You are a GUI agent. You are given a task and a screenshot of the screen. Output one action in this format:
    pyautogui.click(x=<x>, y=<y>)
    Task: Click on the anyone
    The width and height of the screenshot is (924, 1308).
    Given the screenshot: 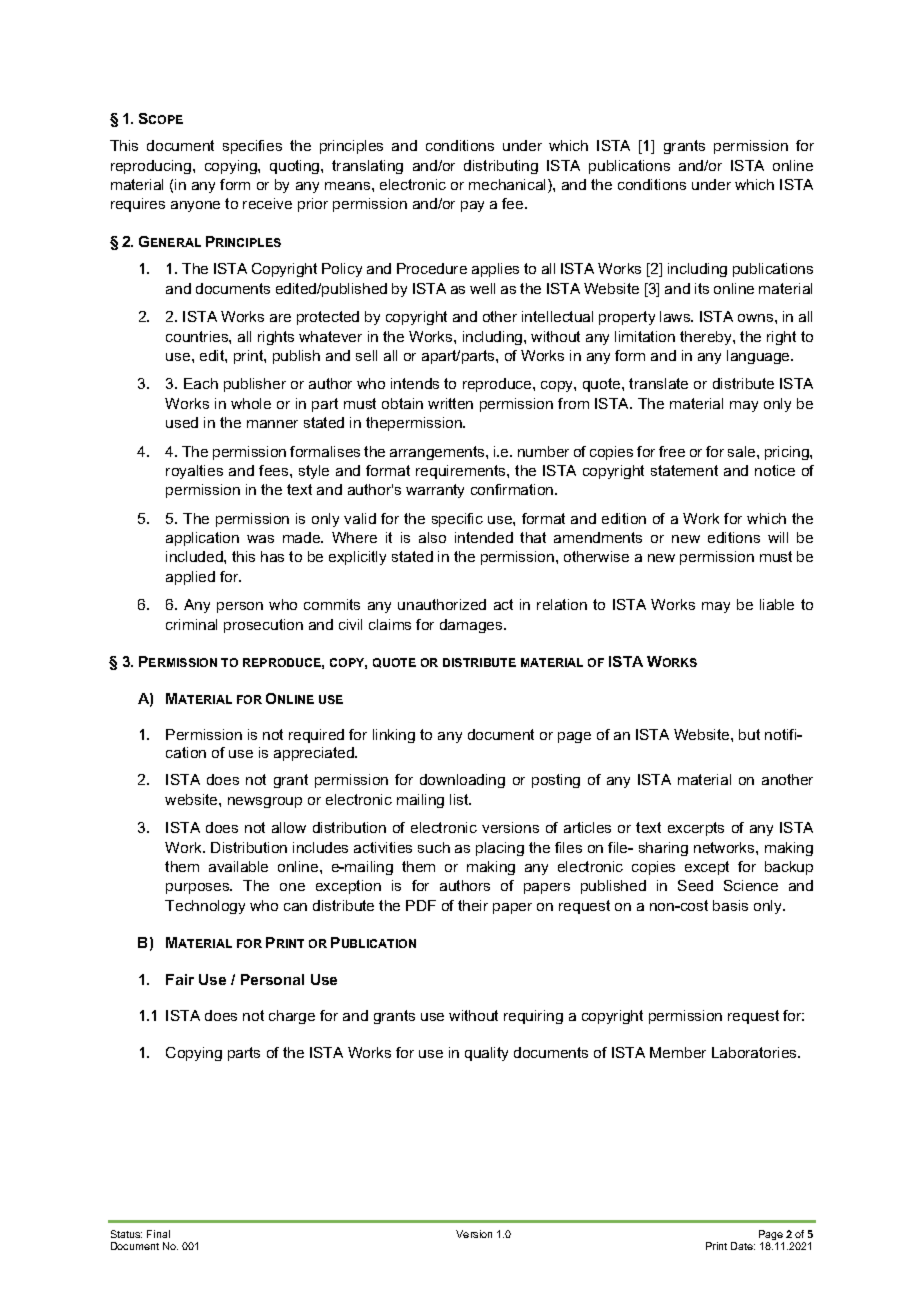 What is the action you would take?
    pyautogui.click(x=195, y=206)
